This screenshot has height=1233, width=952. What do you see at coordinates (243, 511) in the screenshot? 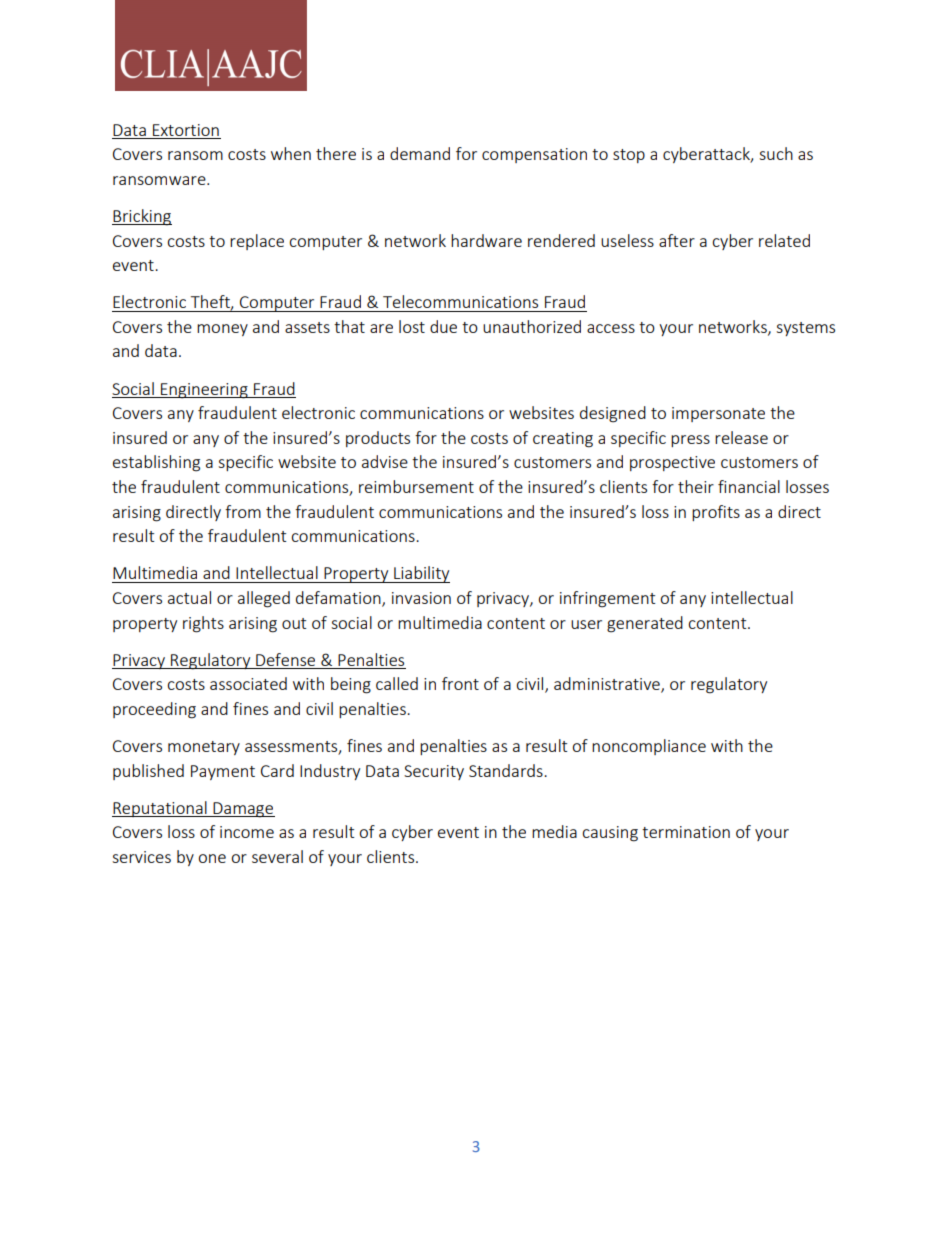
I see `from` at bounding box center [243, 511].
